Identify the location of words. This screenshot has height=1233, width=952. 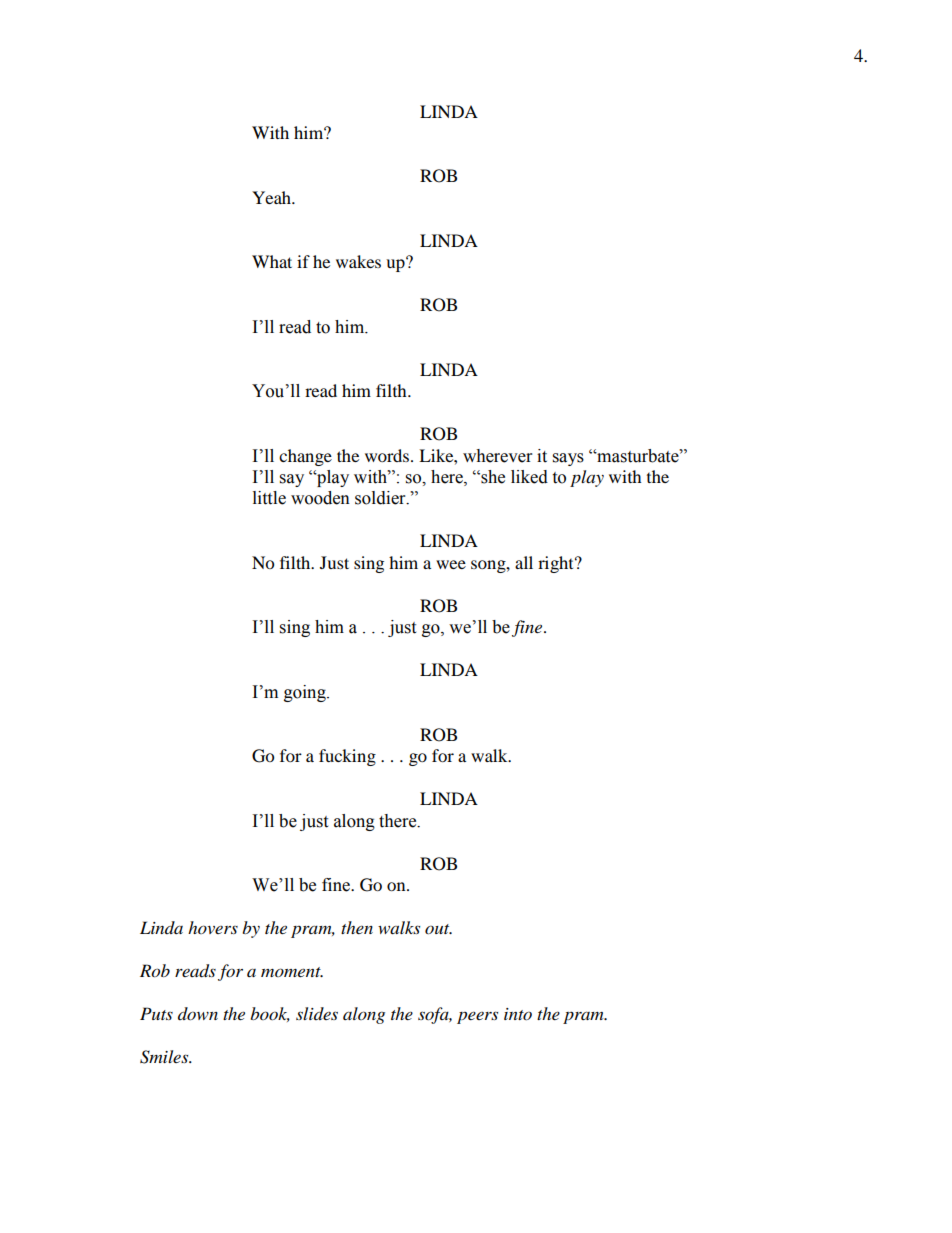
(388, 455).
